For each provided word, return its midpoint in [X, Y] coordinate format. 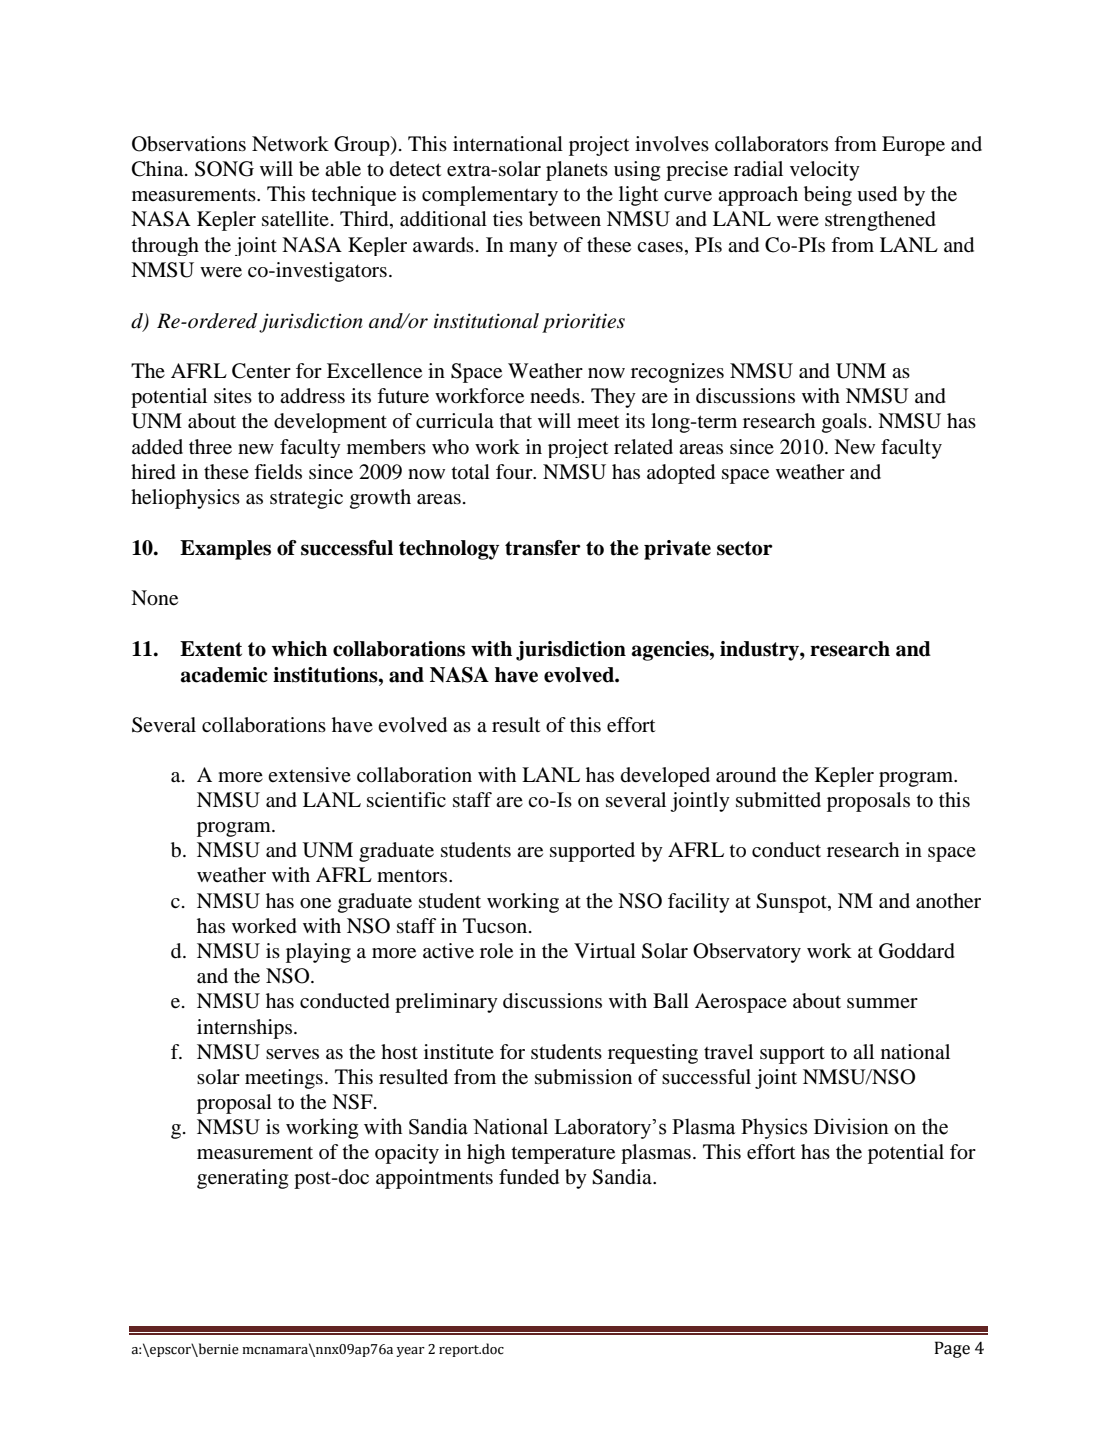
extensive [309, 774]
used [877, 194]
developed [665, 777]
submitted [778, 800]
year [410, 1352]
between [565, 219]
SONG [224, 169]
